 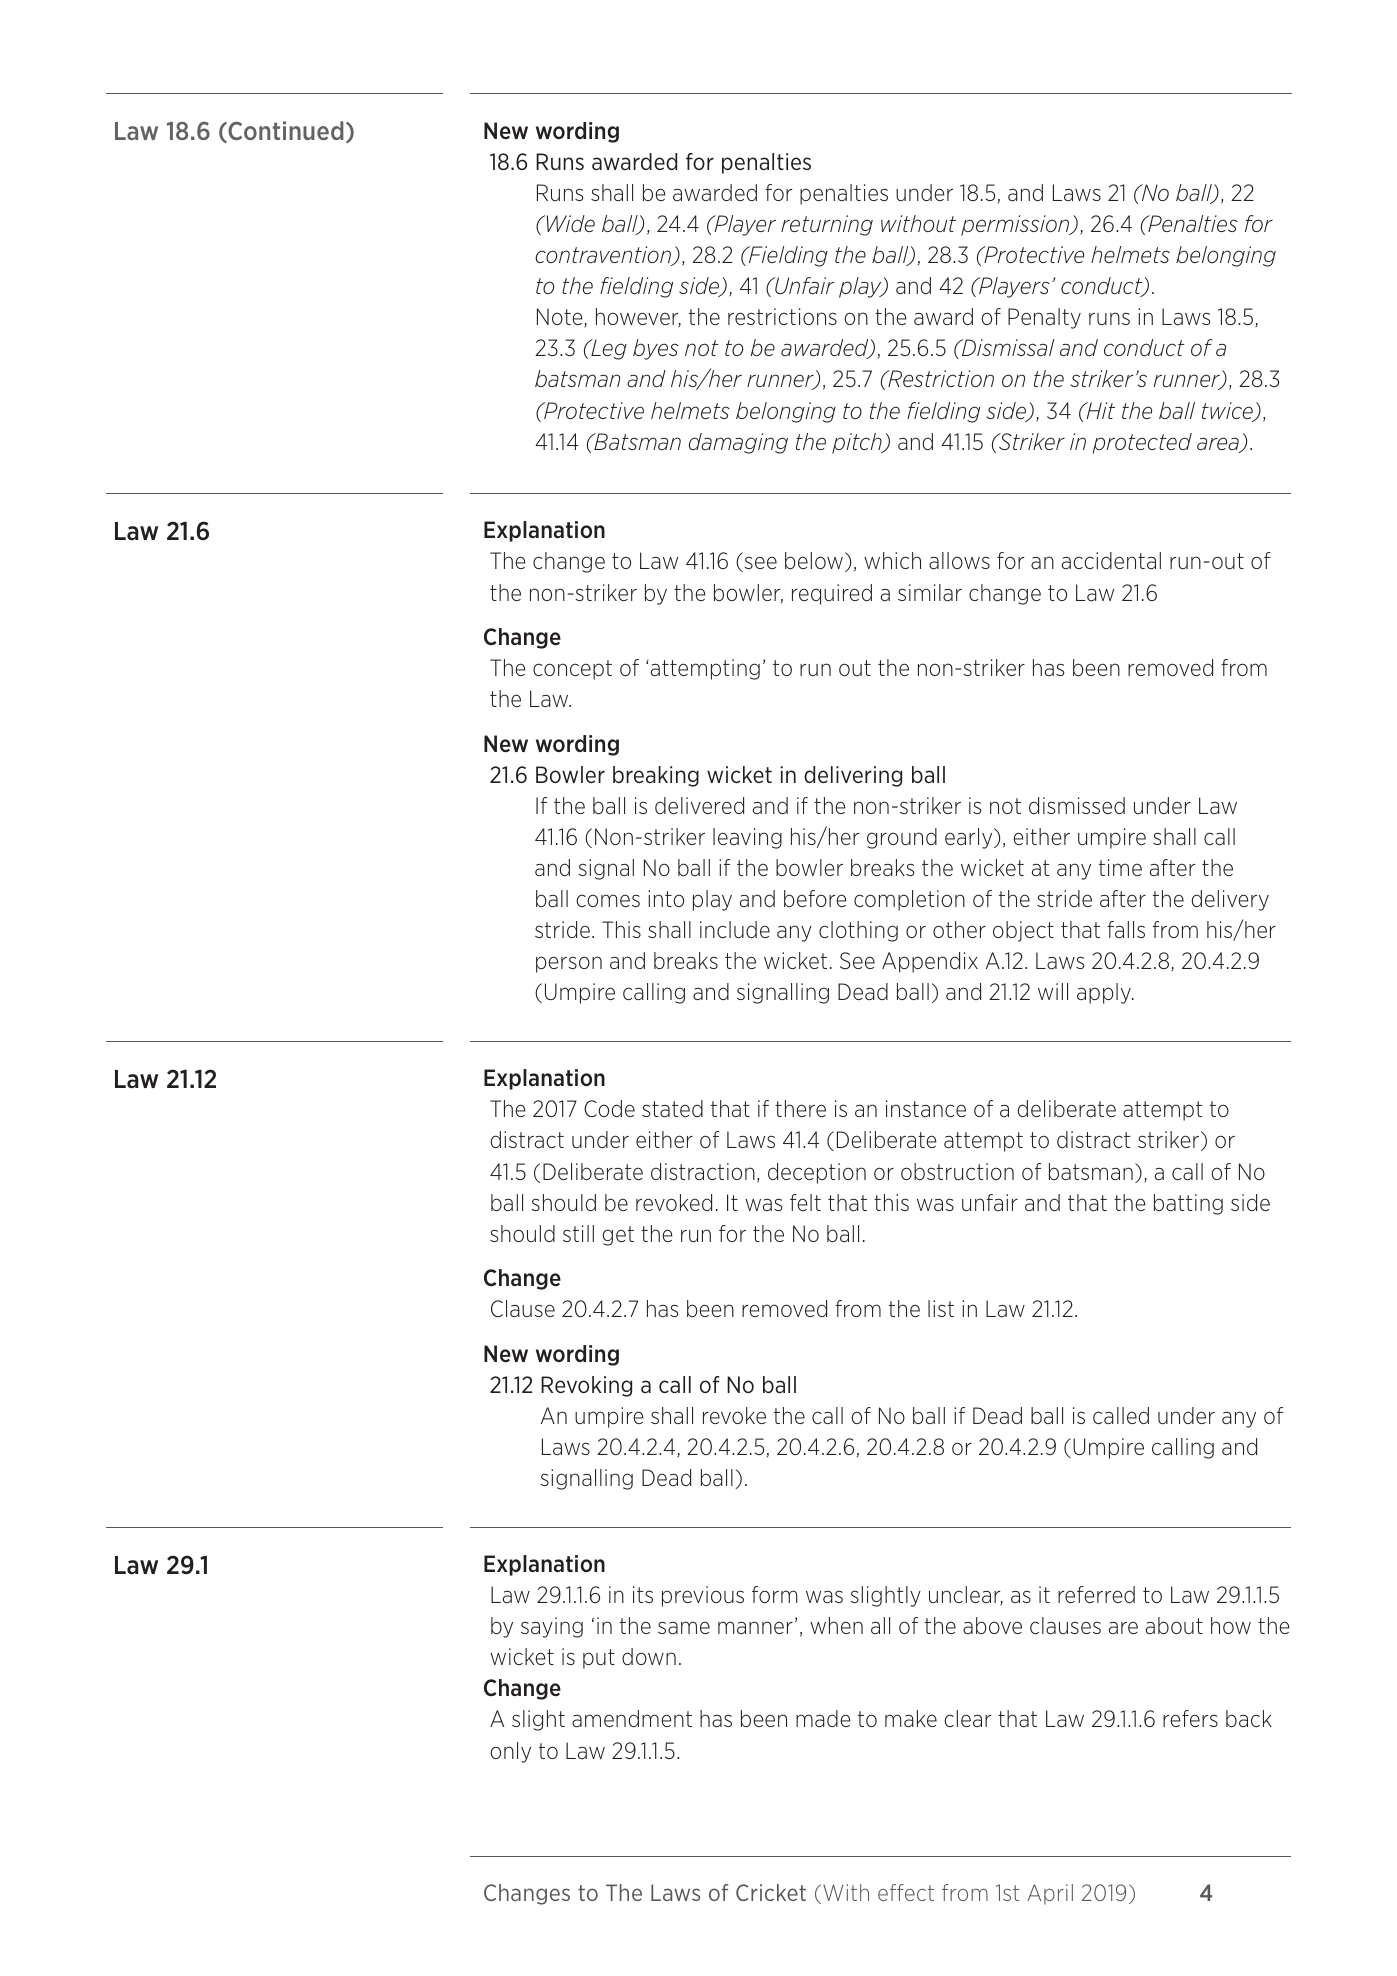 I want to click on breaking, so click(x=656, y=776).
